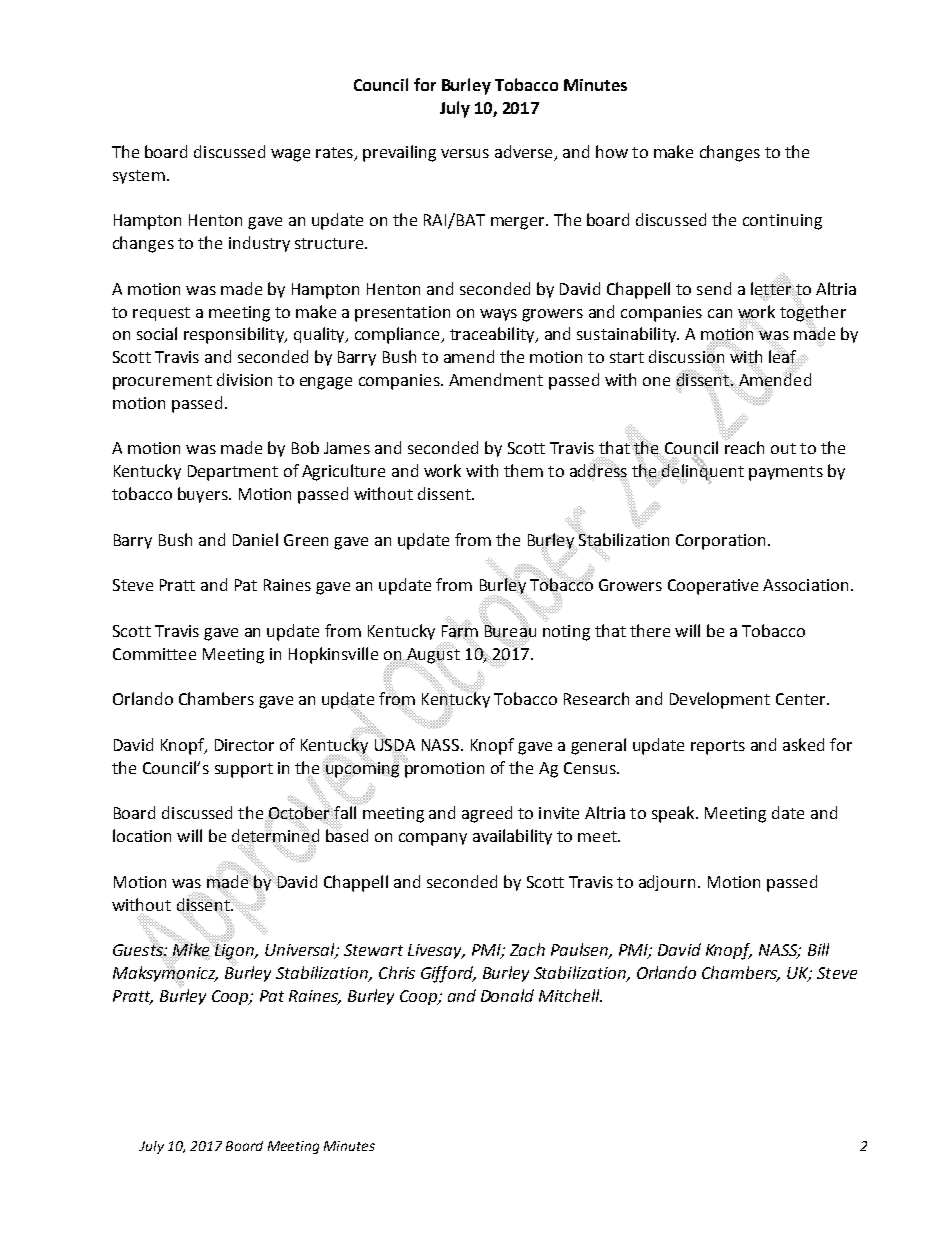 The width and height of the image is (952, 1233). What do you see at coordinates (782, 222) in the image?
I see `continuing` at bounding box center [782, 222].
